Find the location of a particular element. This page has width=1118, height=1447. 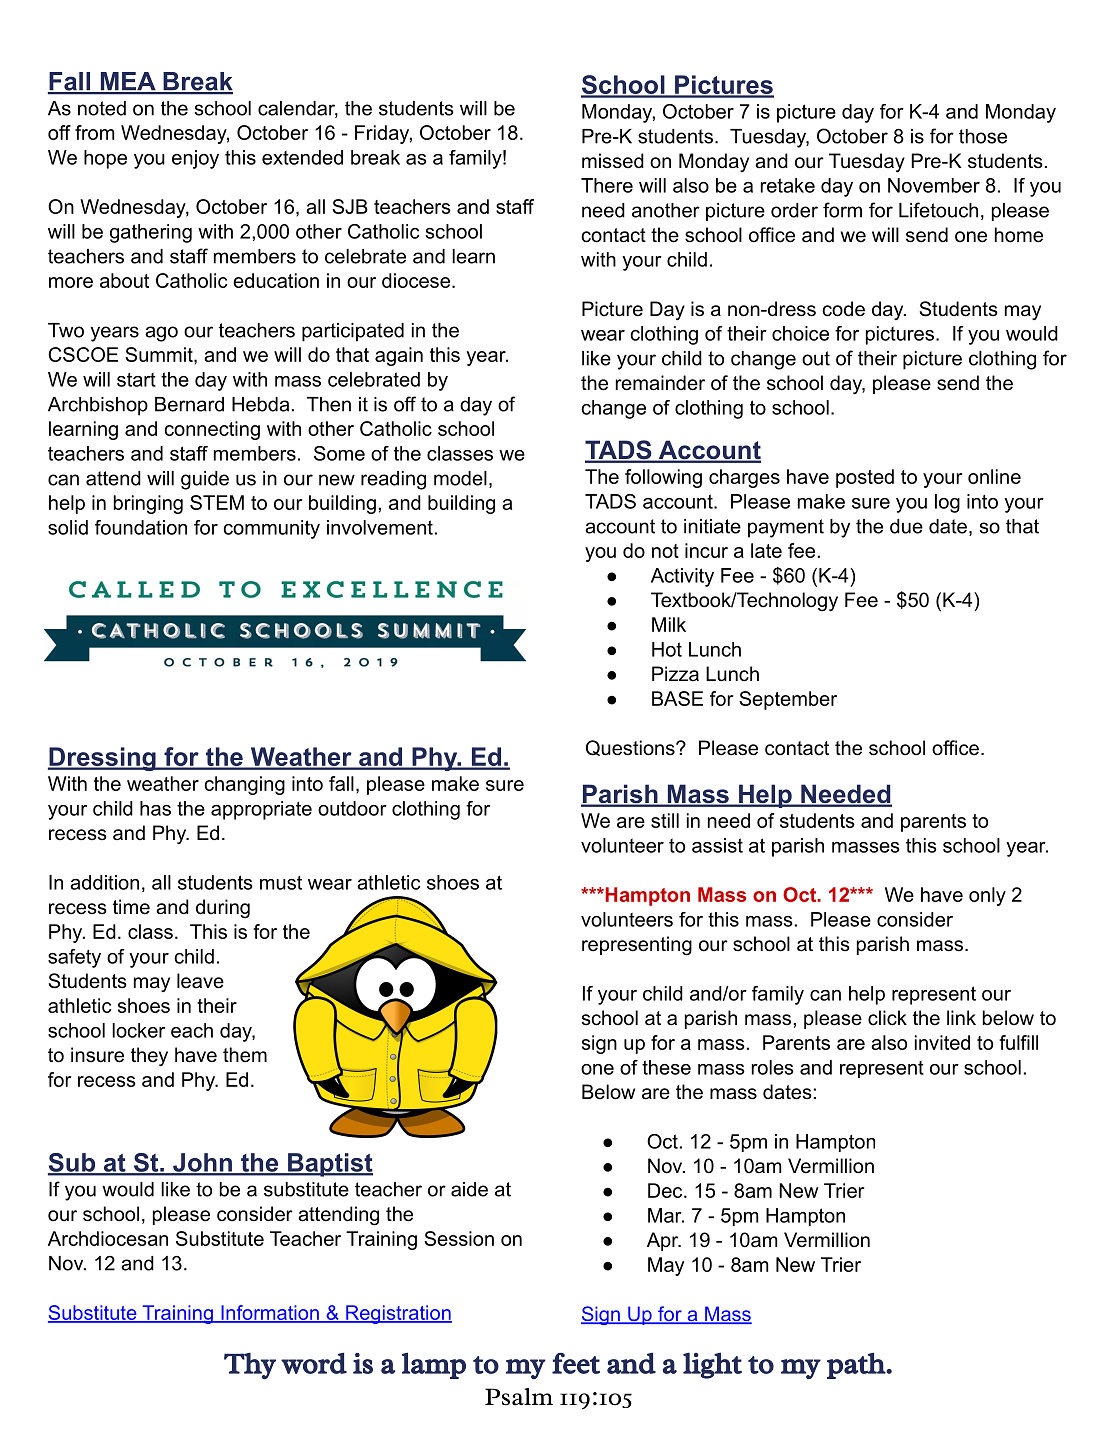

those is located at coordinates (983, 136).
